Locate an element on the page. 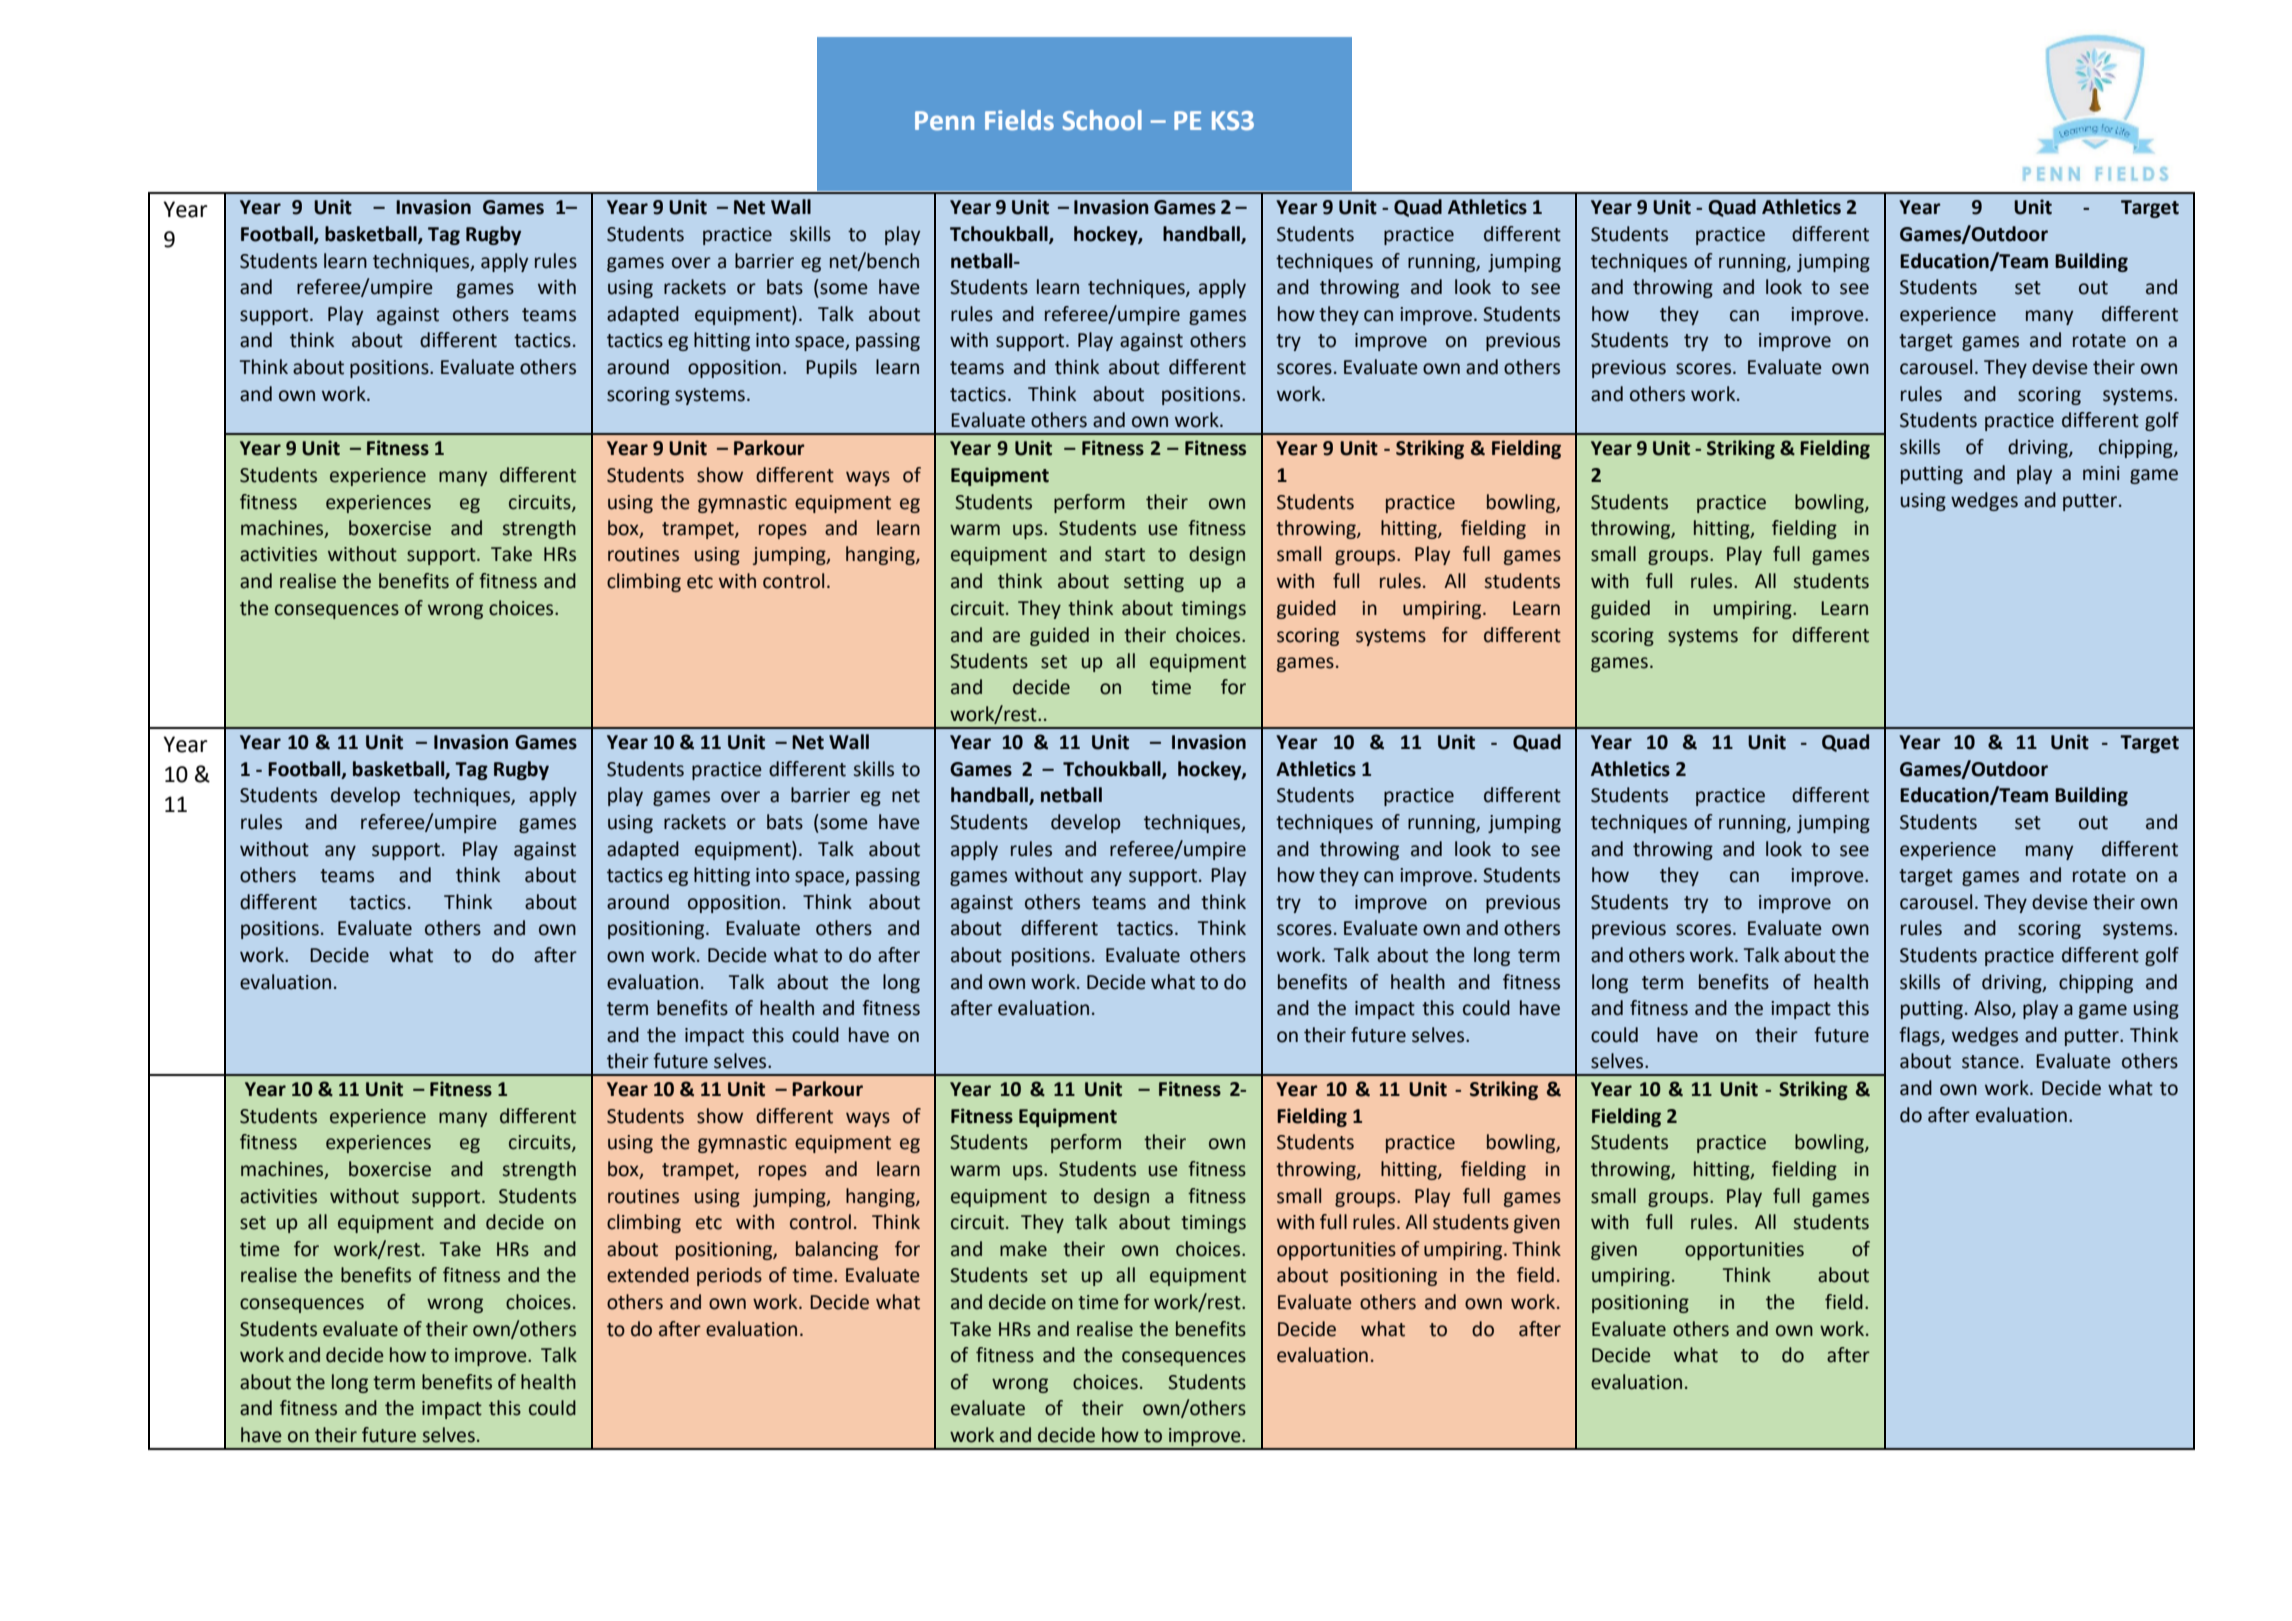 The width and height of the page is (2292, 1621). extended is located at coordinates (648, 1275).
